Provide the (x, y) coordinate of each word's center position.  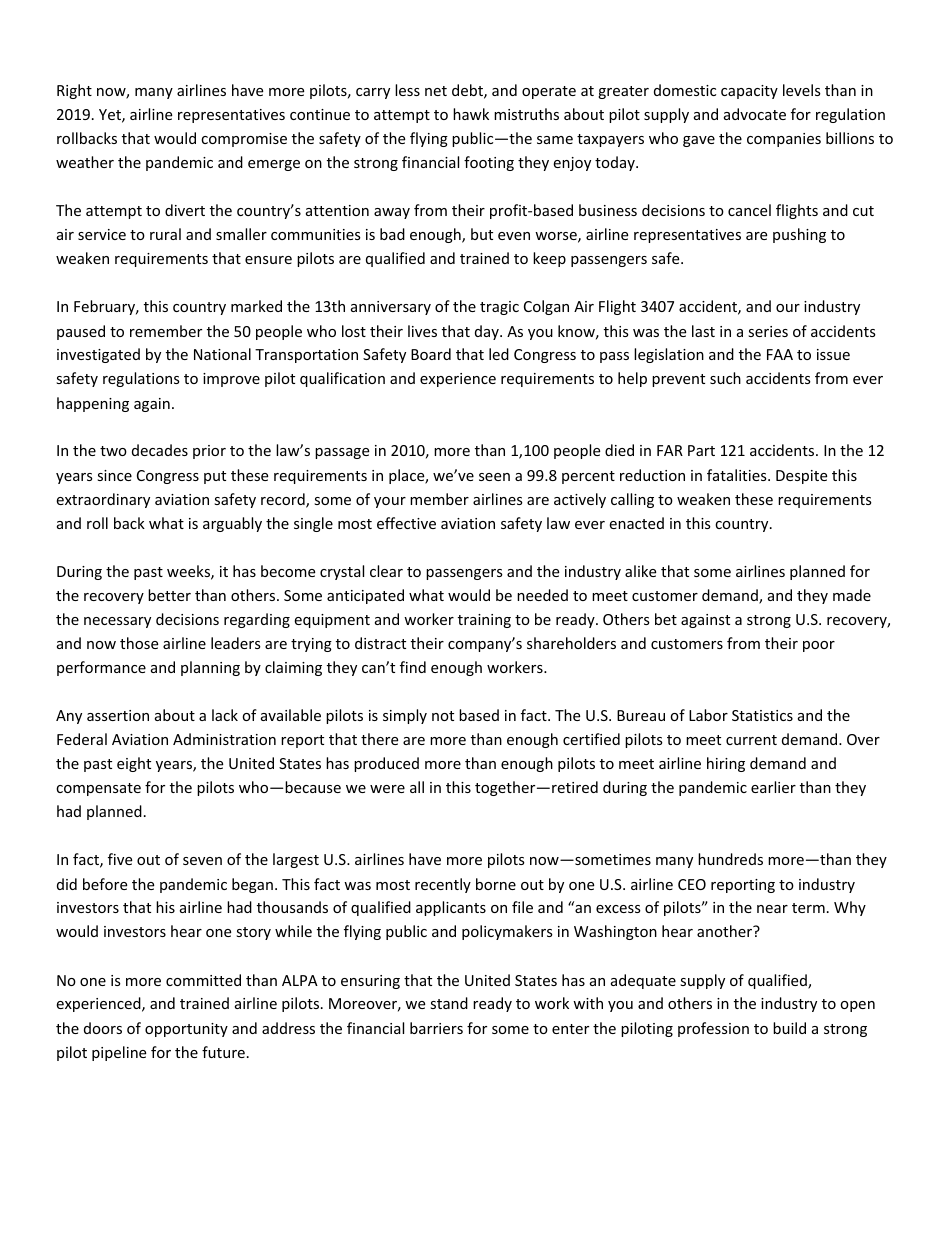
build (789, 1028)
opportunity (186, 1030)
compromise (244, 140)
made (852, 595)
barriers (436, 1028)
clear (386, 571)
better (169, 595)
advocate (755, 114)
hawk (471, 114)
